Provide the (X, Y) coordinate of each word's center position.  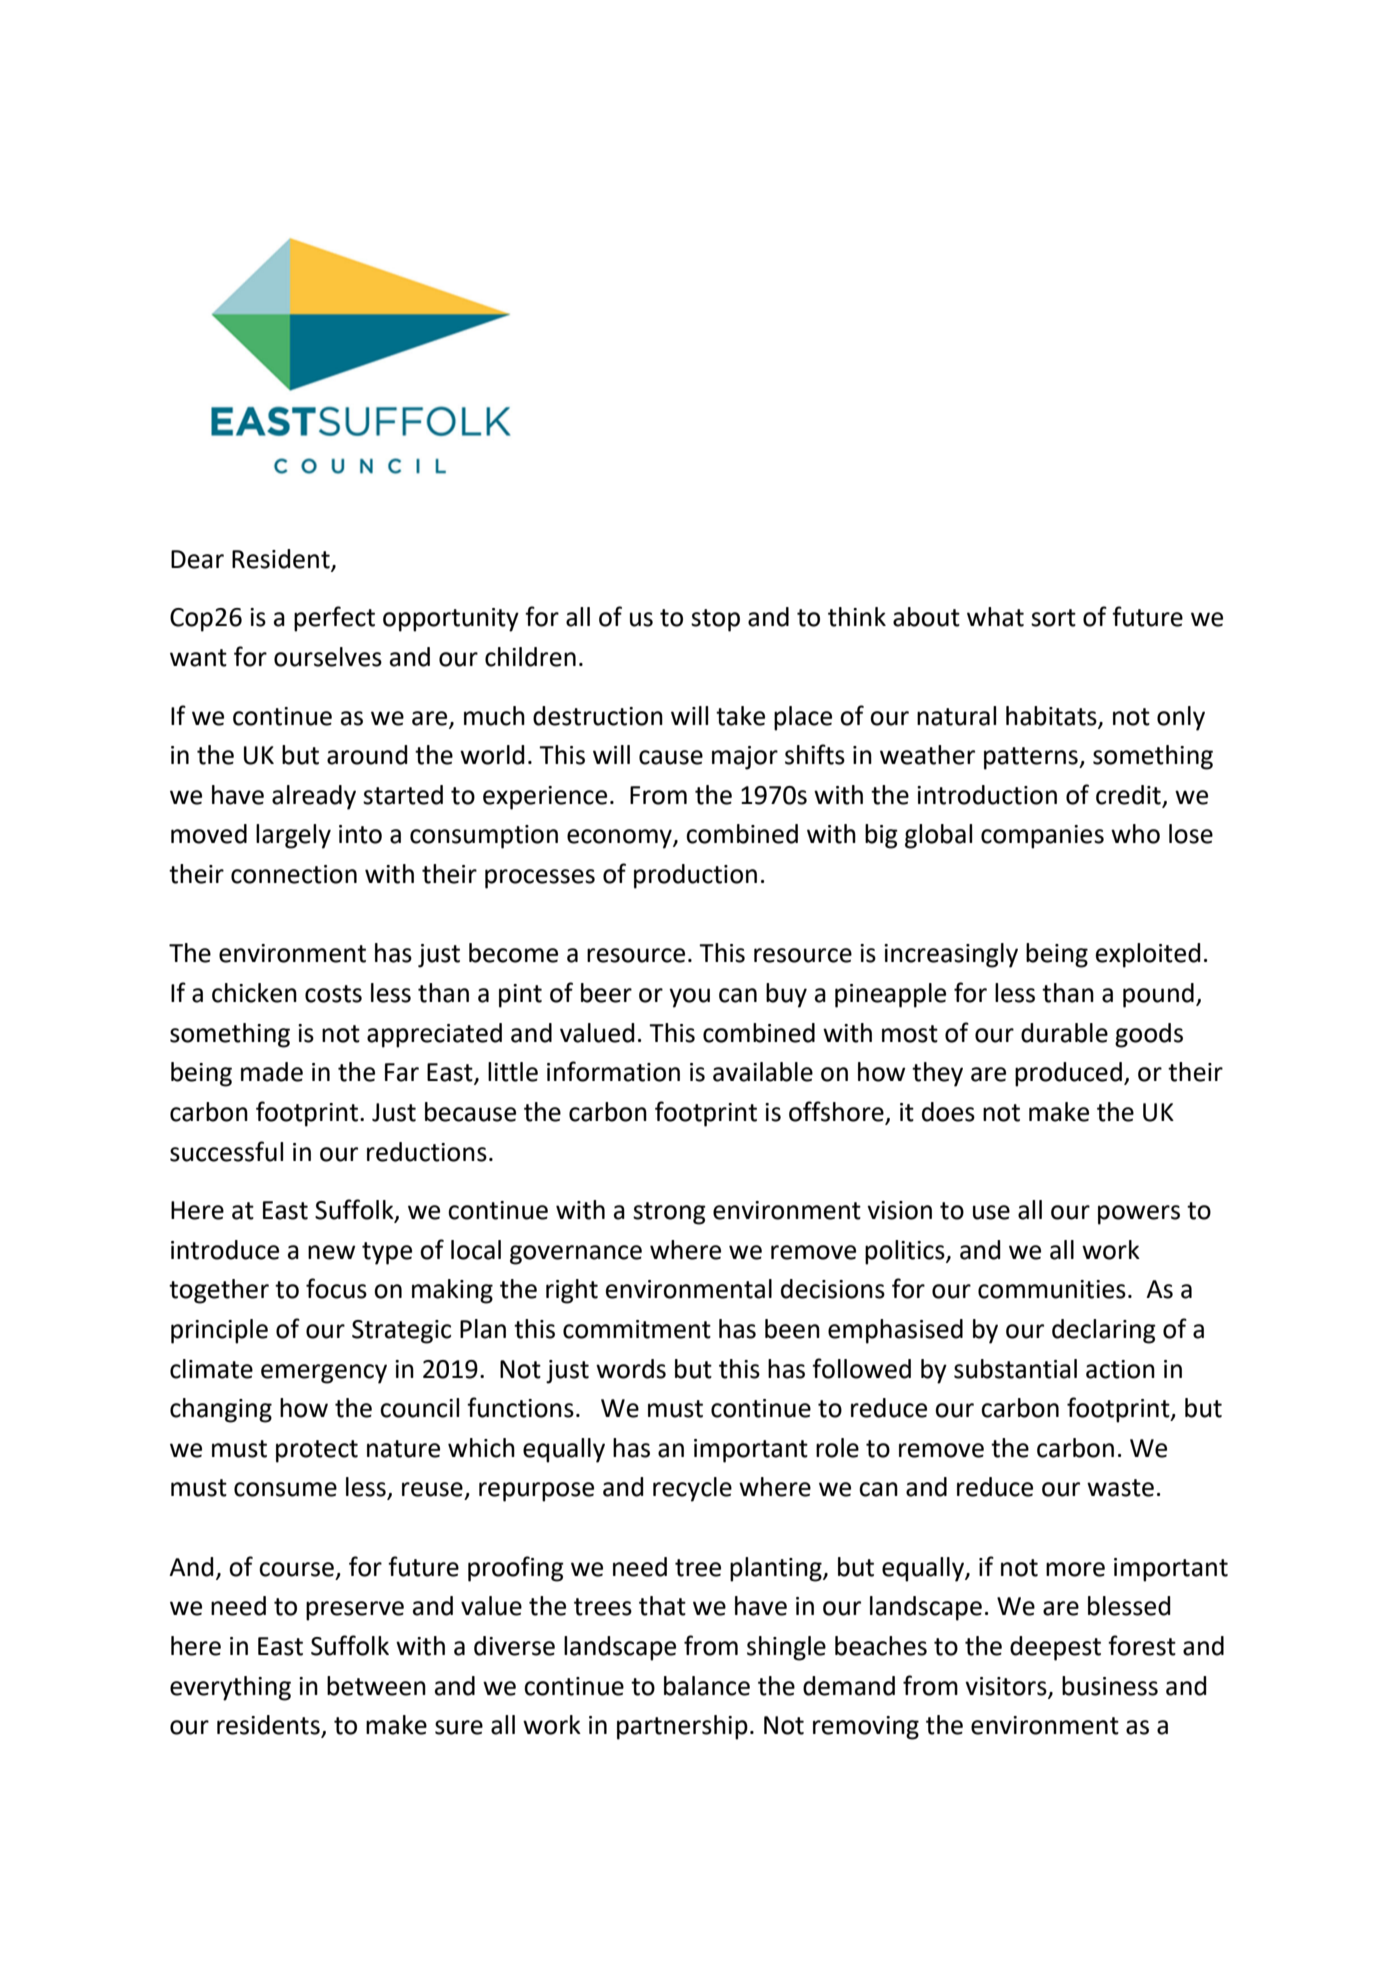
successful (226, 1151)
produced (1068, 1074)
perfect (334, 619)
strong (669, 1213)
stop (715, 620)
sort (1053, 618)
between (376, 1686)
